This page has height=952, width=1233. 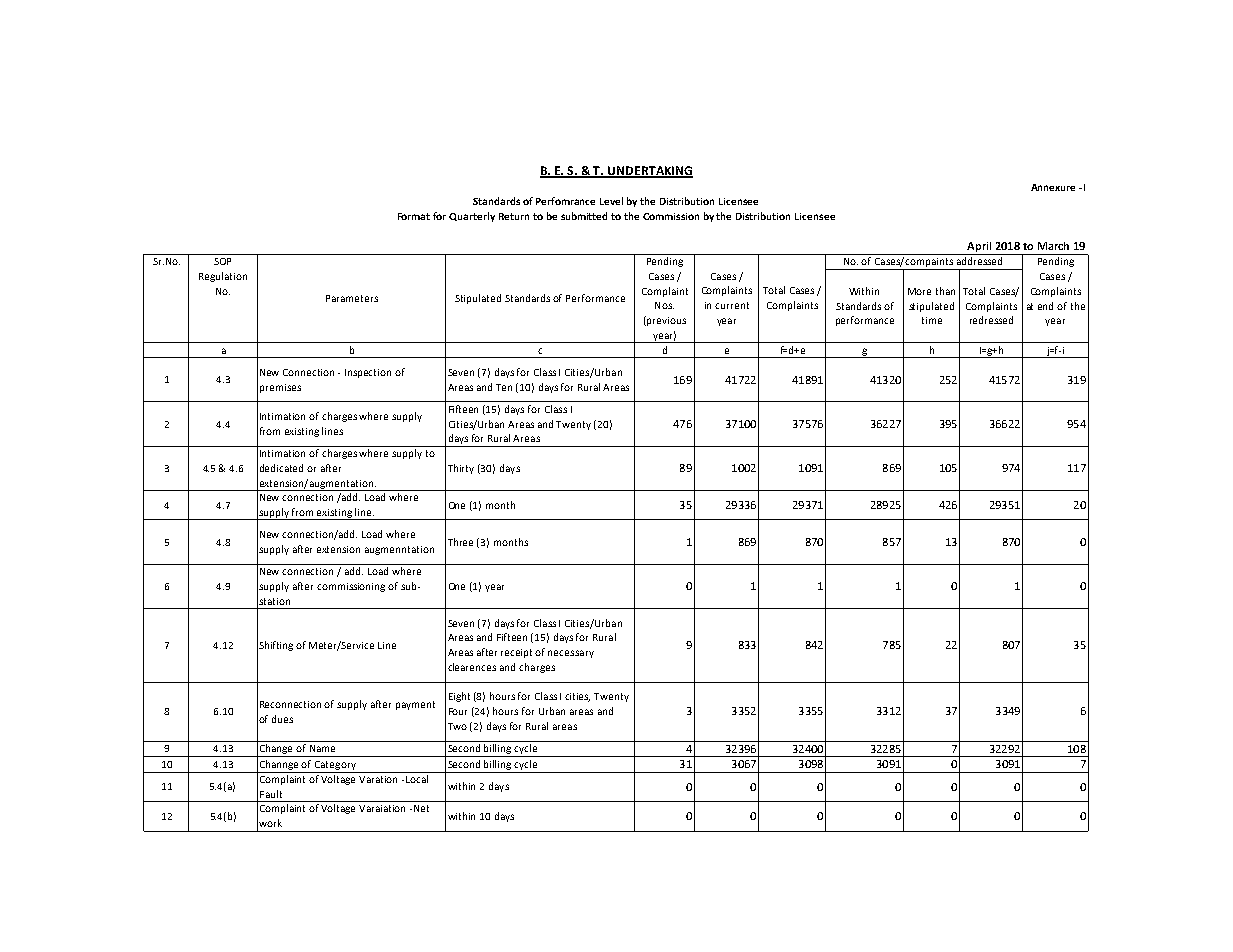 What do you see at coordinates (414, 216) in the page?
I see `Format` at bounding box center [414, 216].
